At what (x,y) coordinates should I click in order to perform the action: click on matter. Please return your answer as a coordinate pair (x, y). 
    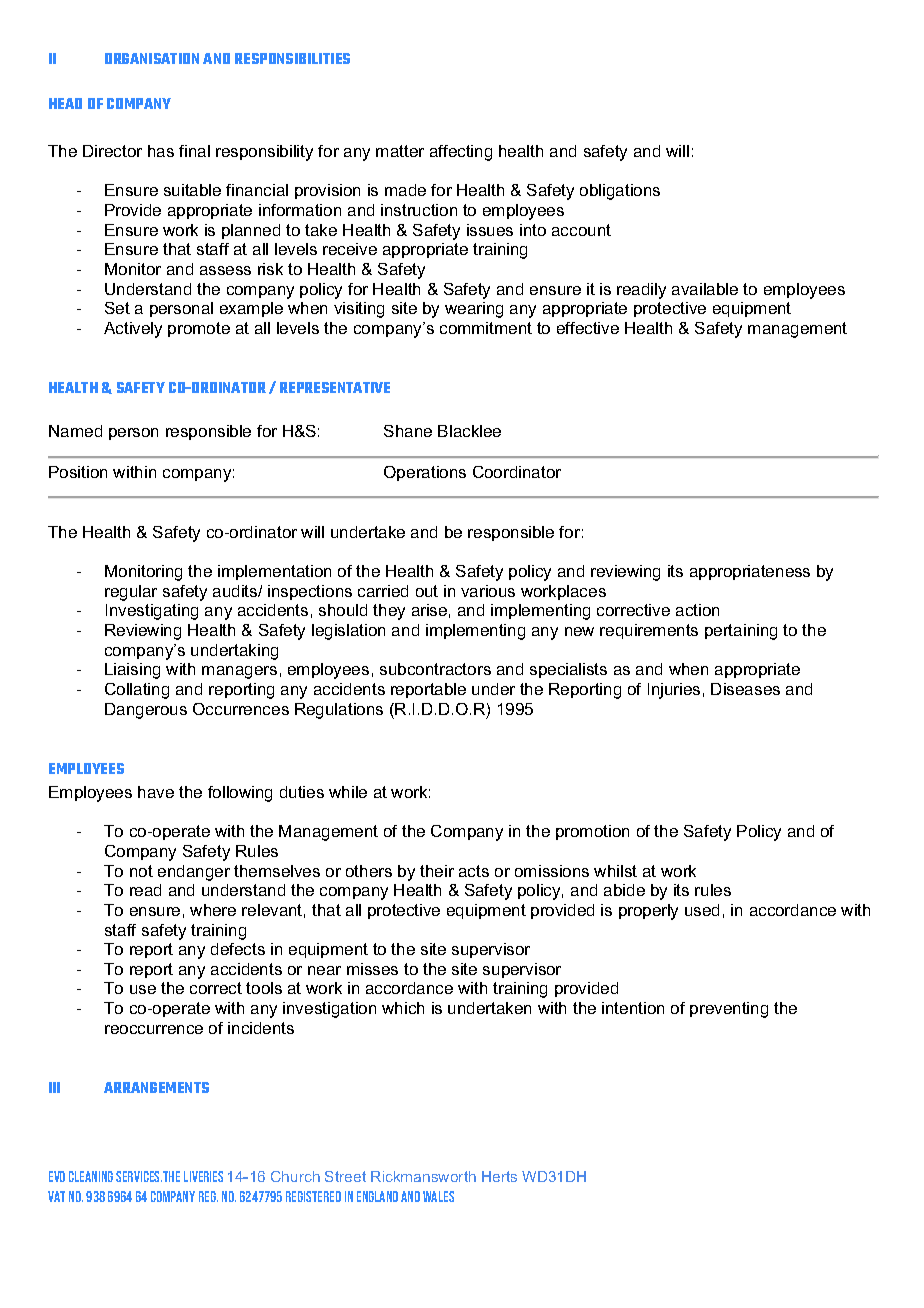
    Looking at the image, I should click on (400, 151).
